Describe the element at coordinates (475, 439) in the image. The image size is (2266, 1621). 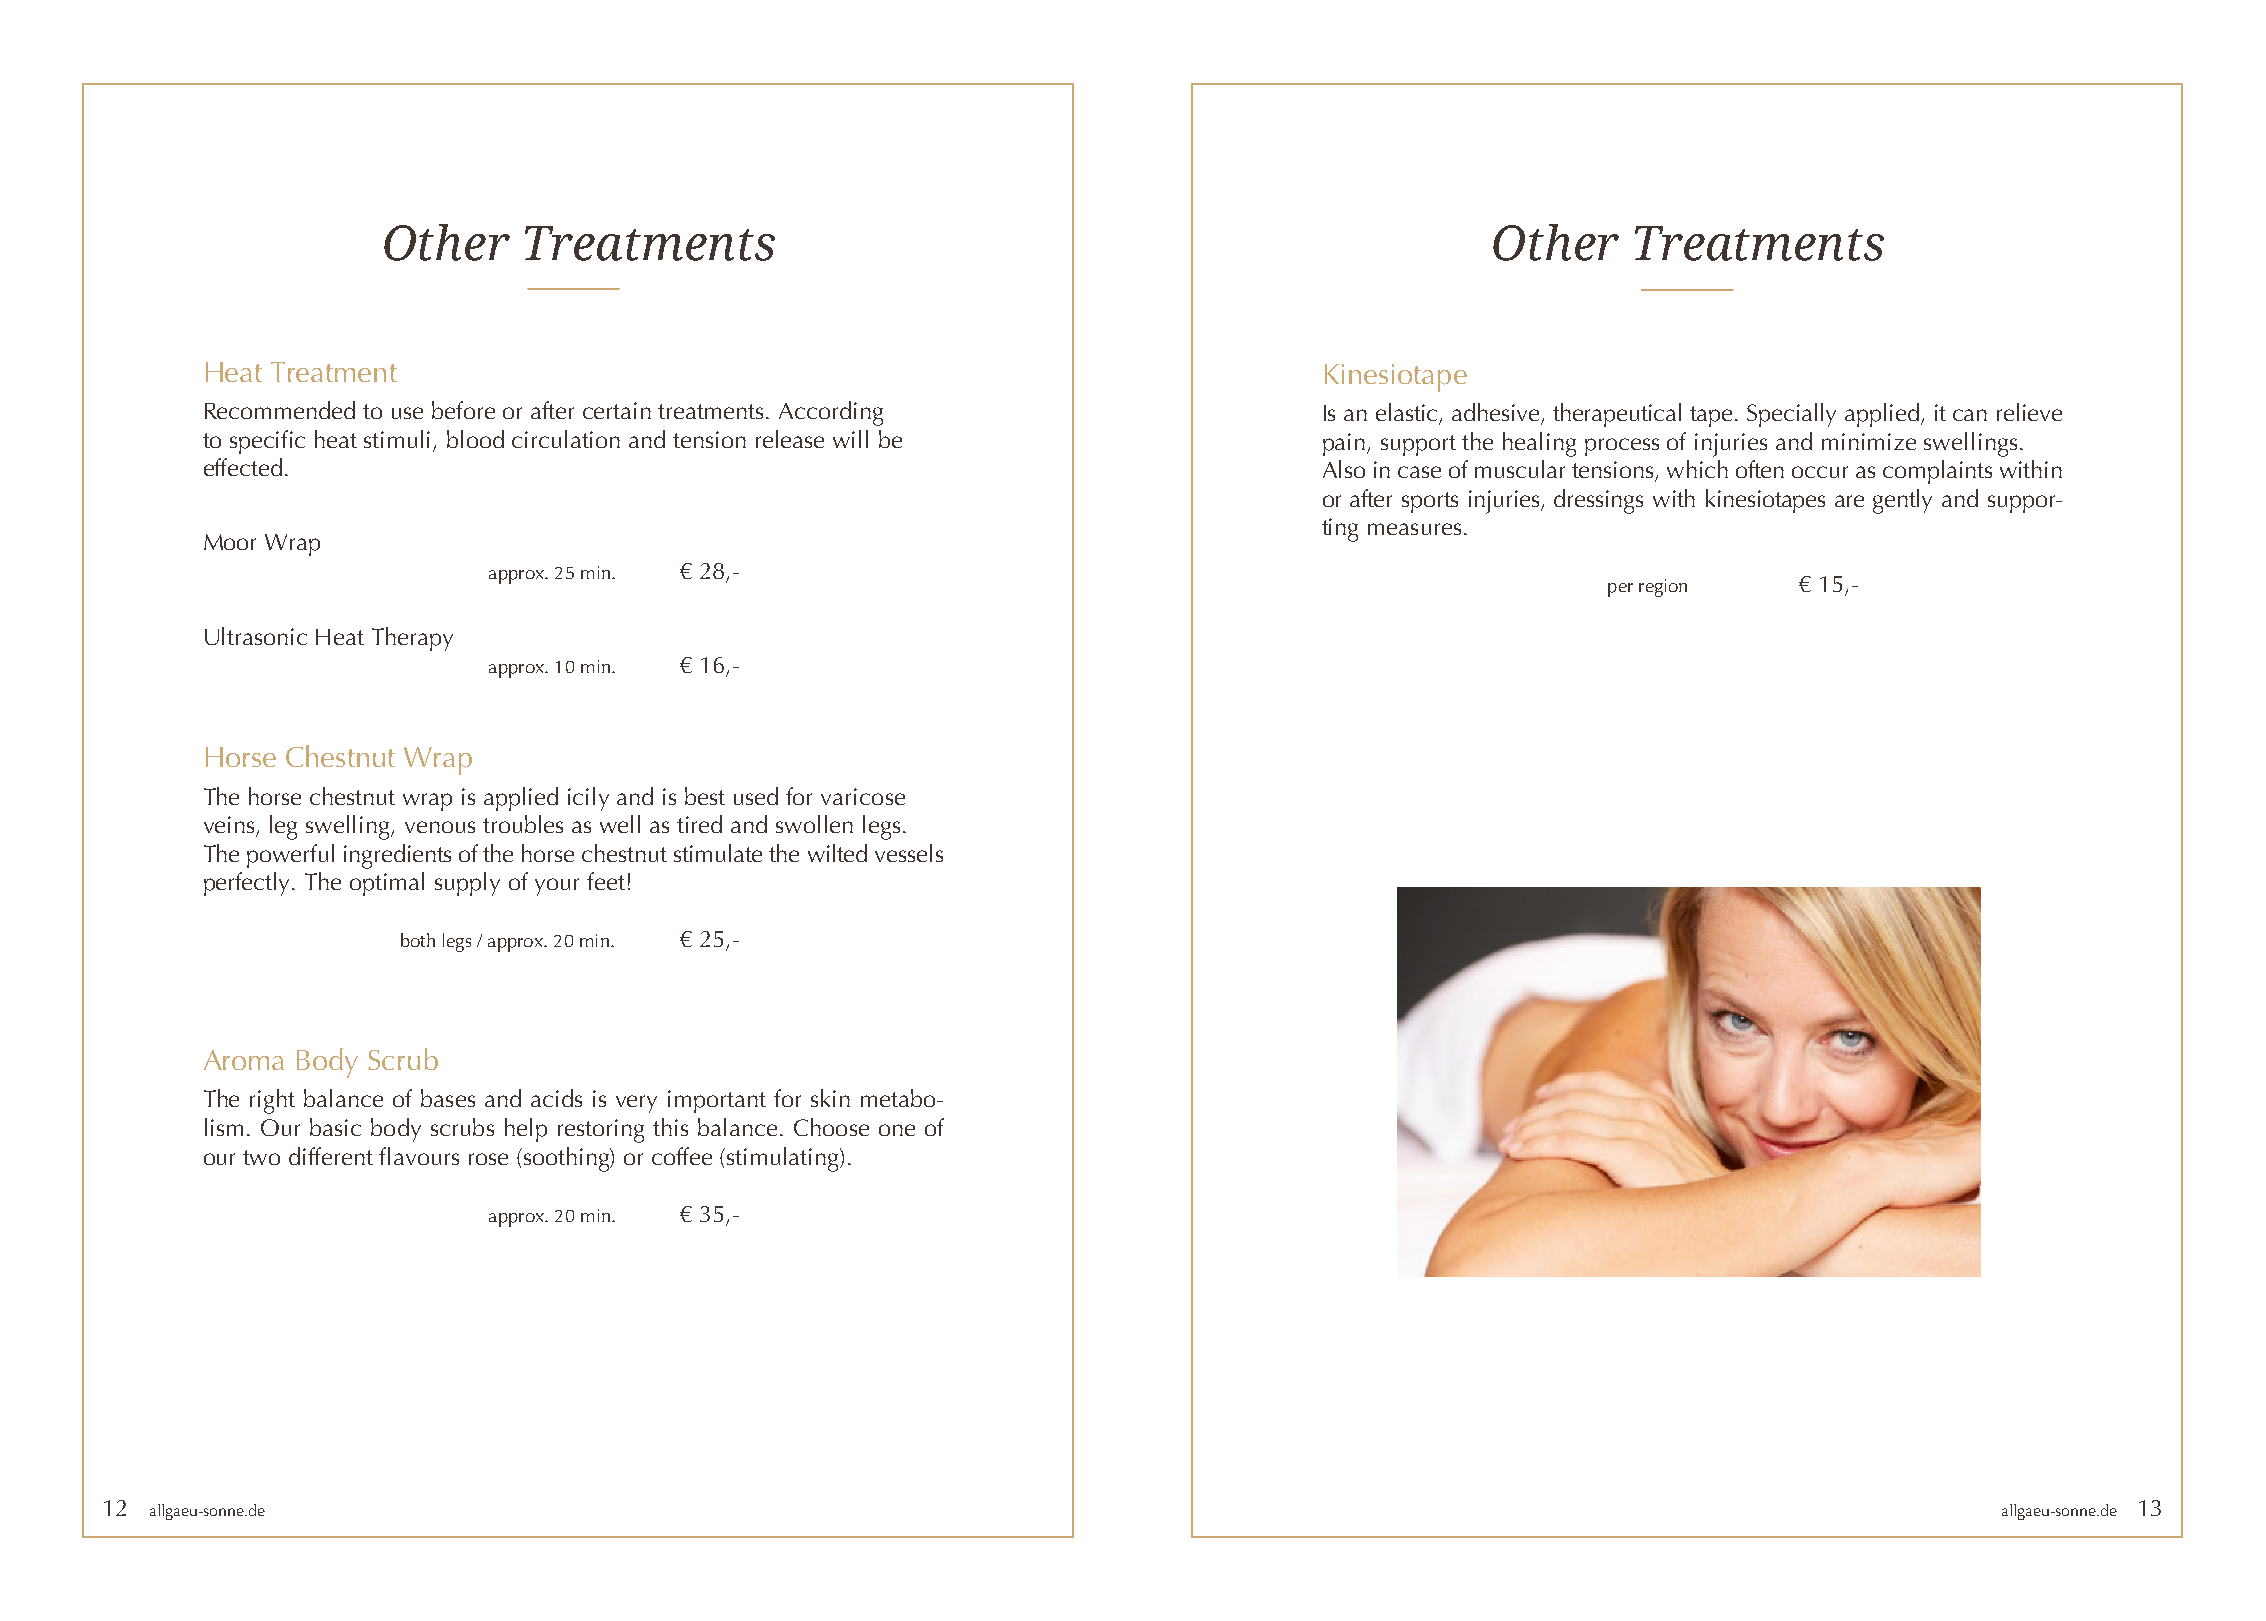
I see `blood` at that location.
